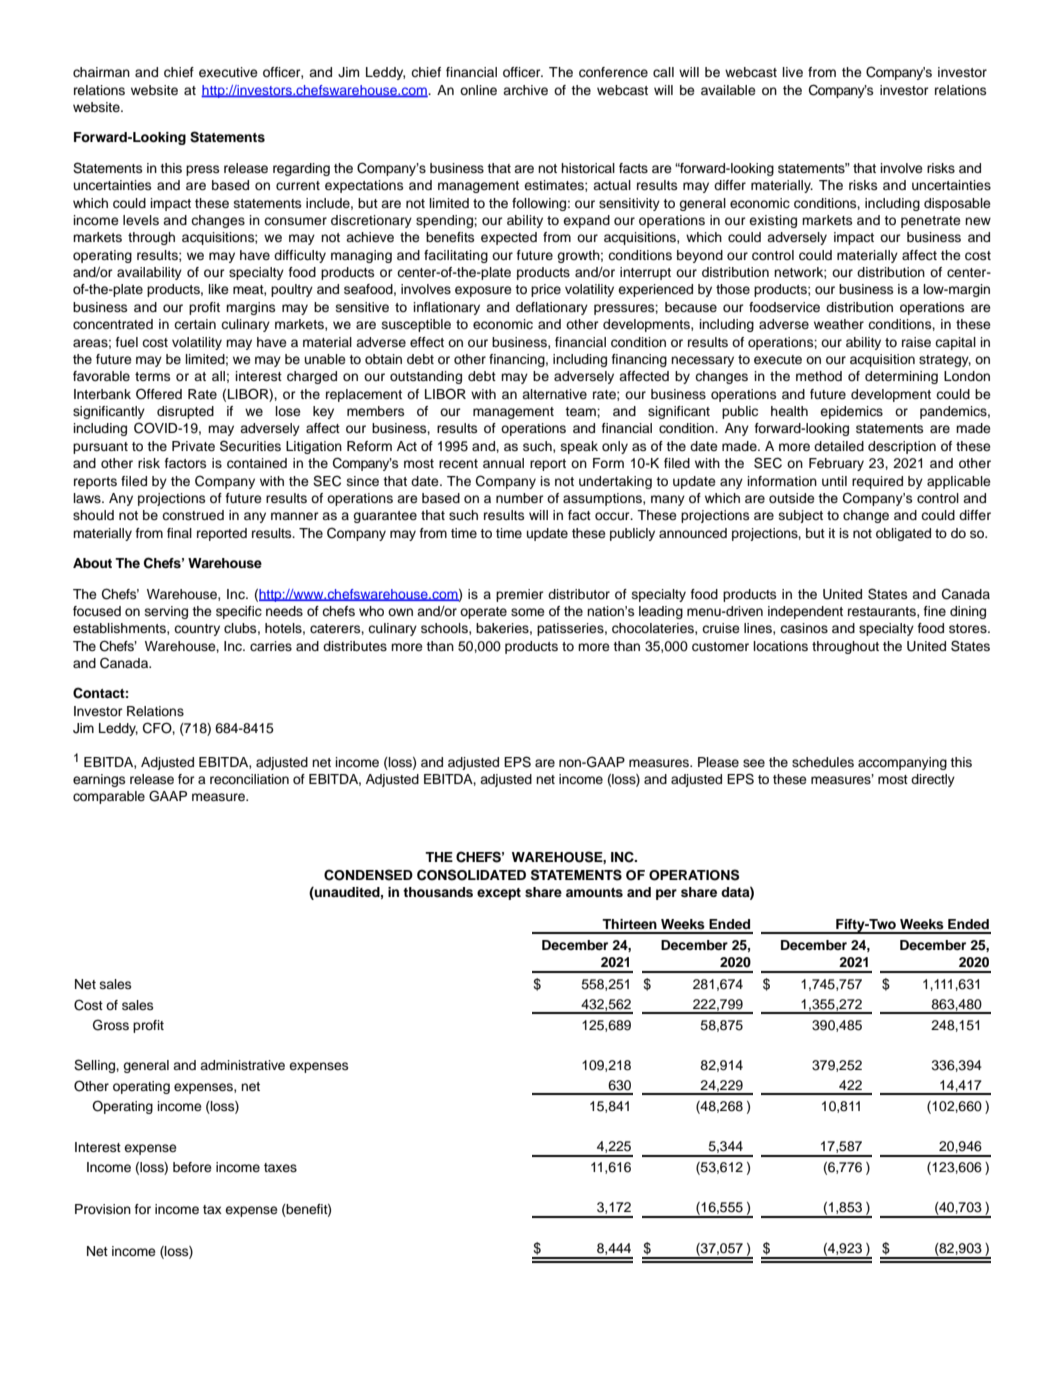  What do you see at coordinates (901, 377) in the document?
I see `determining` at bounding box center [901, 377].
